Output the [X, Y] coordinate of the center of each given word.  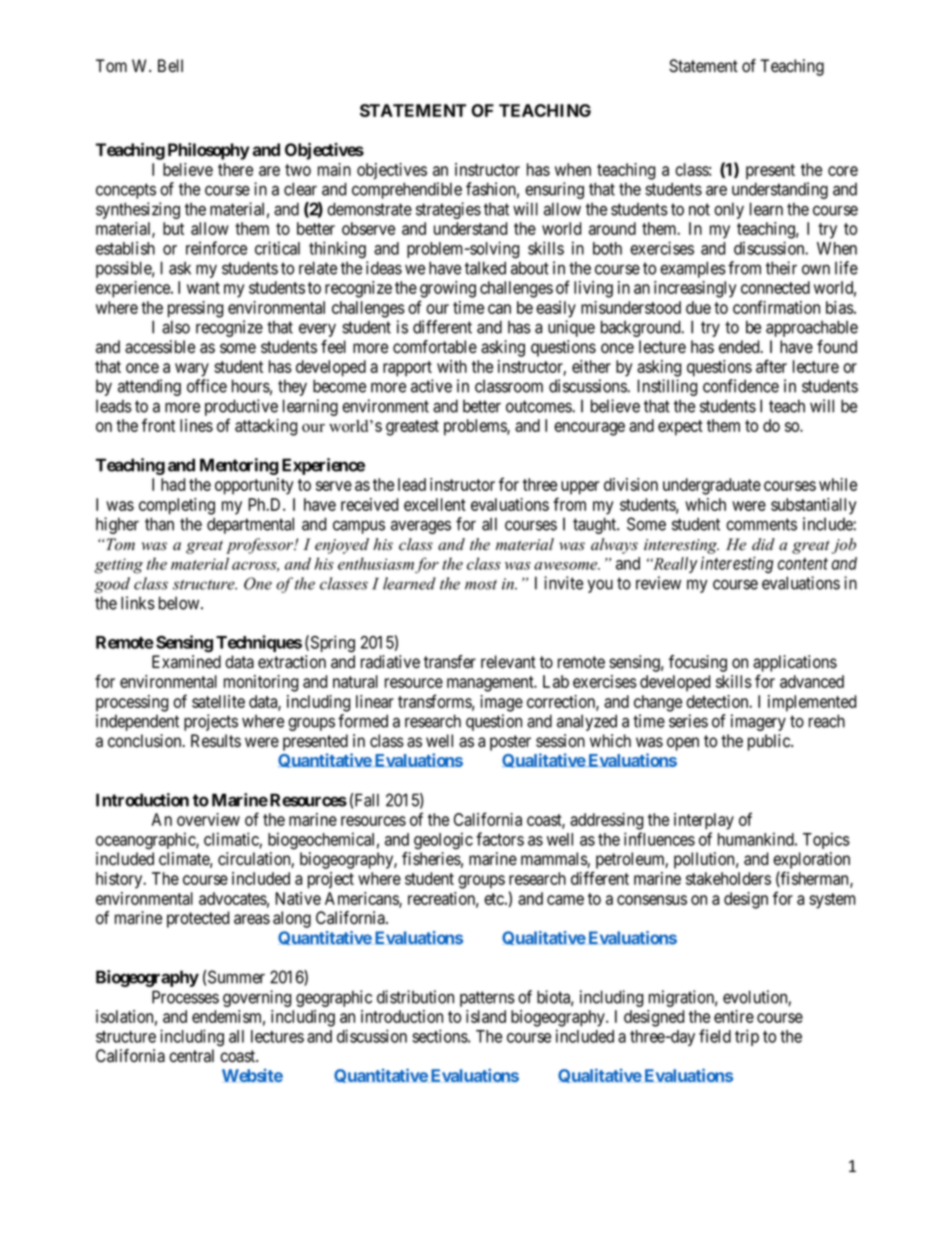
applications [795, 663]
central [191, 1056]
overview [208, 819]
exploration [811, 860]
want [203, 288]
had [173, 484]
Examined [186, 662]
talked [485, 268]
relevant [508, 662]
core [843, 171]
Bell [170, 66]
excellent [435, 504]
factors [500, 839]
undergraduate [712, 486]
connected [775, 287]
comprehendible [407, 190]
